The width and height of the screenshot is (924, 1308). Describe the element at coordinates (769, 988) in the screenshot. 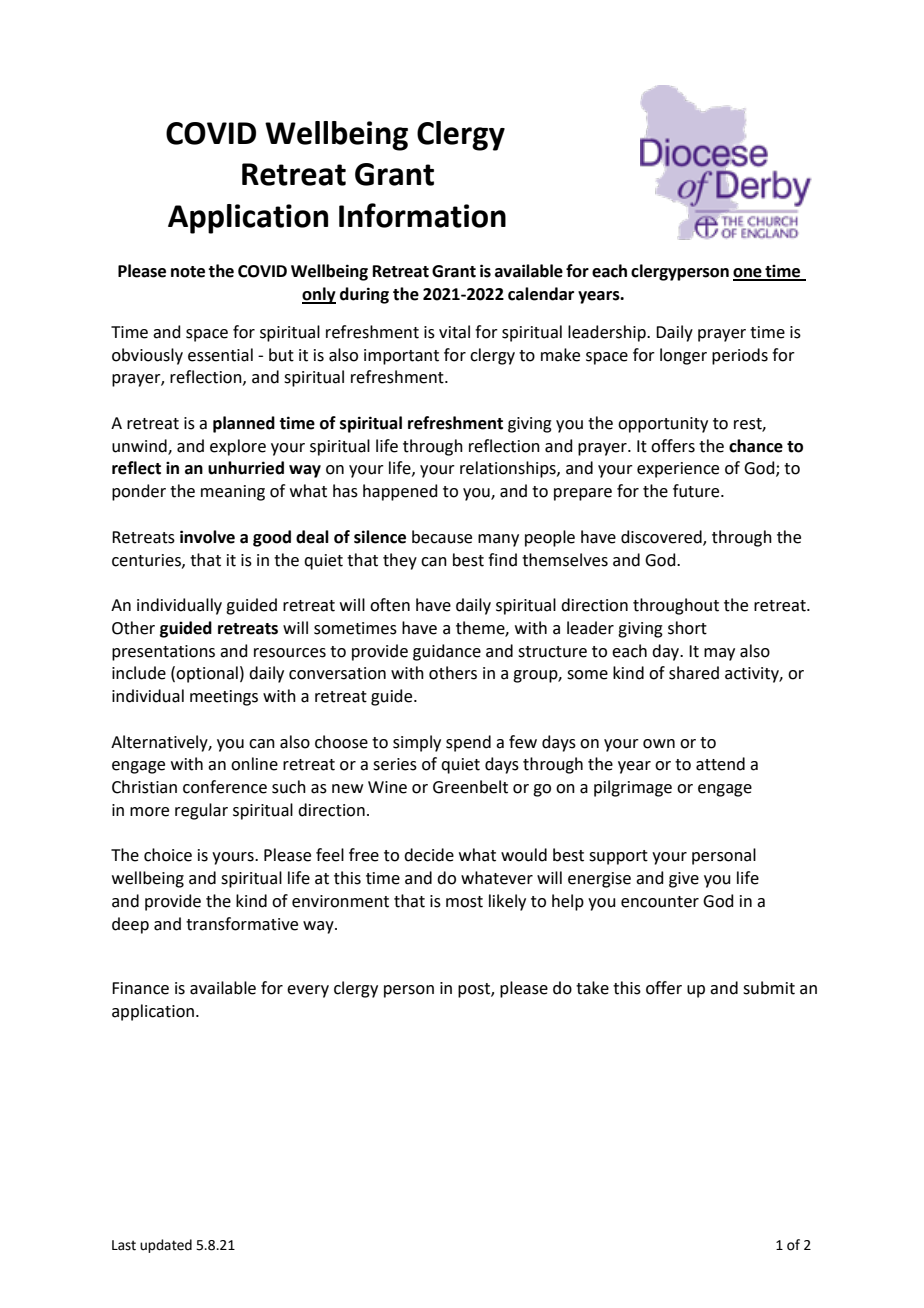

I see `submit` at that location.
